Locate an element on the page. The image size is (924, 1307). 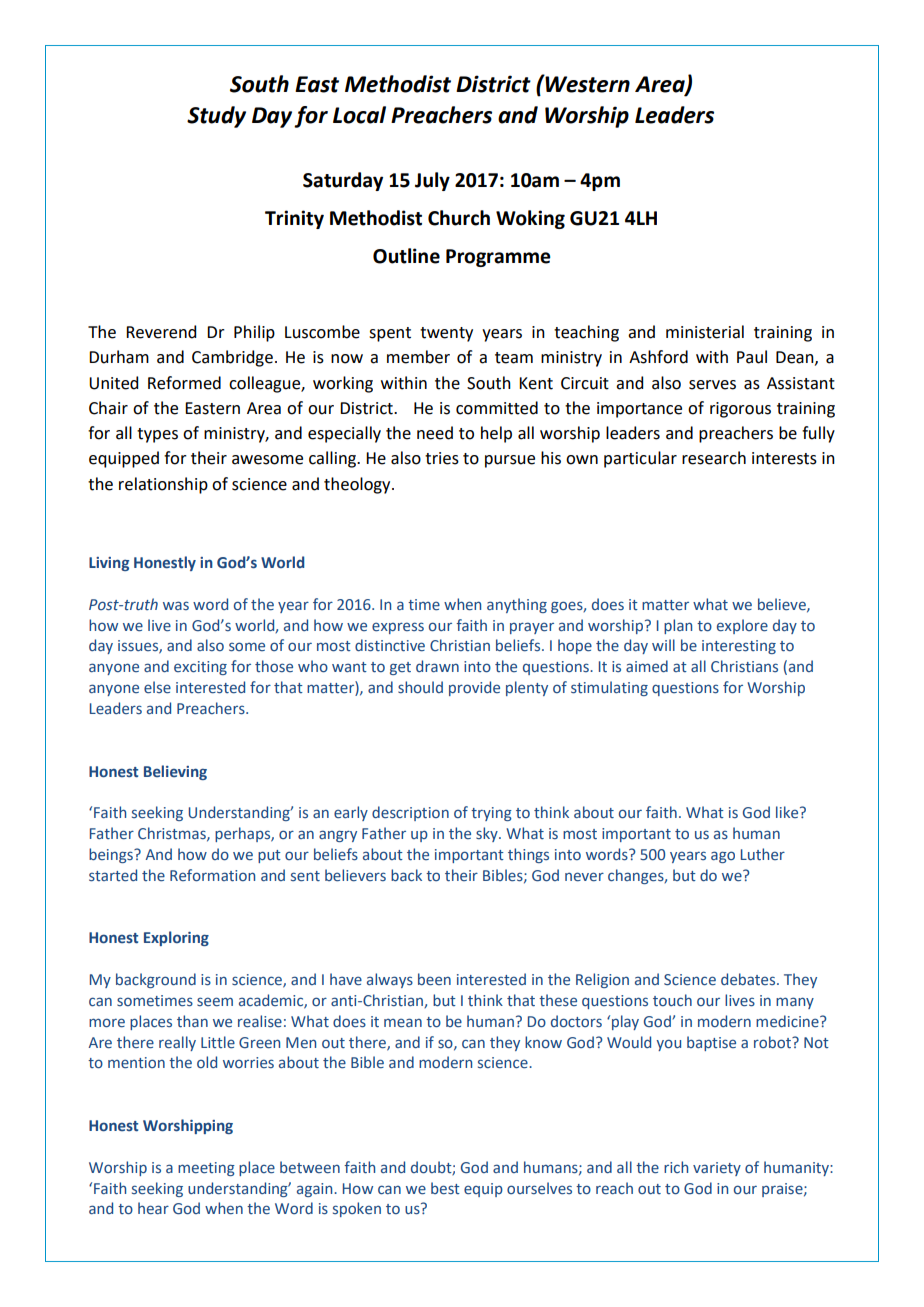
variety is located at coordinates (717, 1169).
